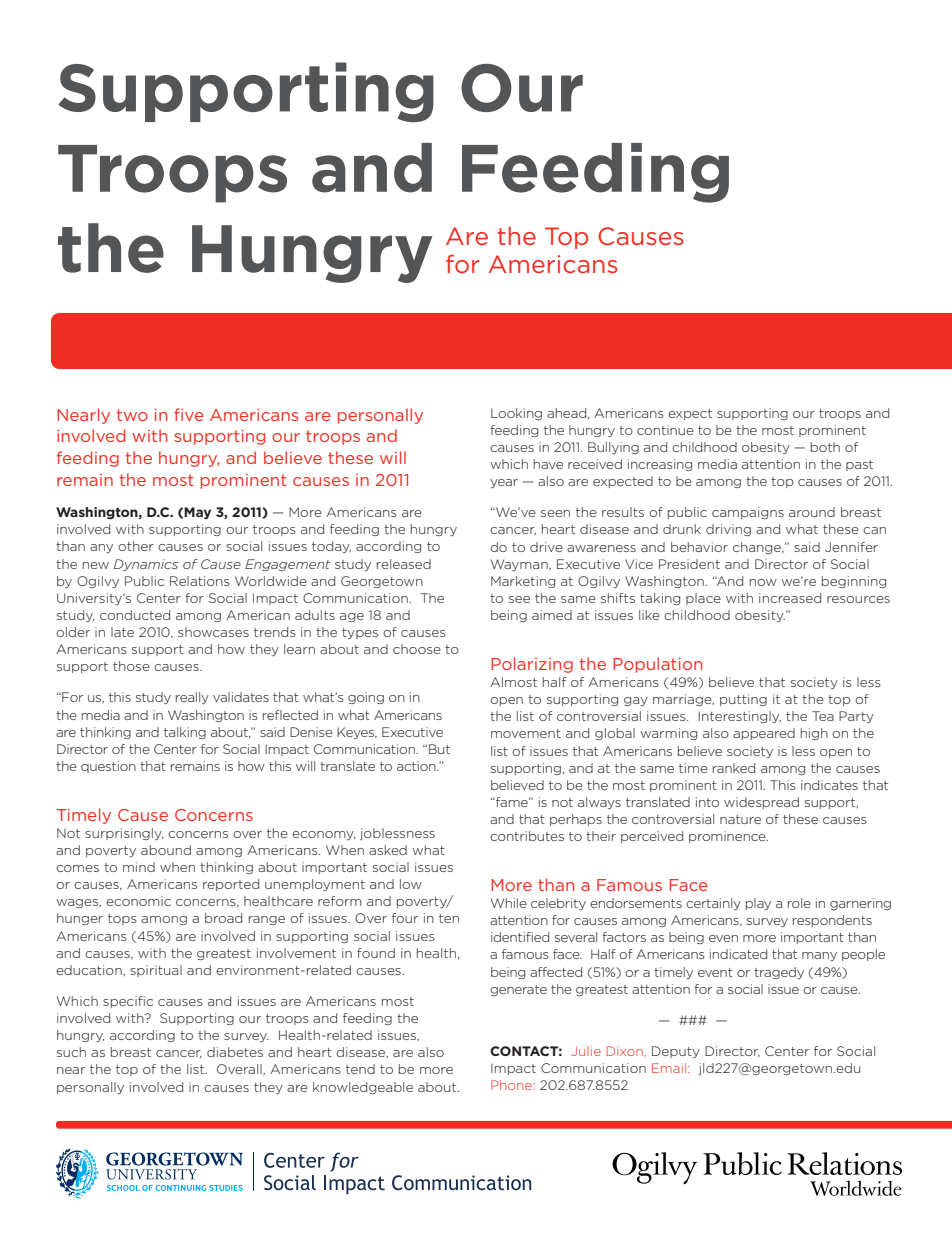 The width and height of the screenshot is (952, 1233). Describe the element at coordinates (417, 766) in the screenshot. I see `action` at that location.
